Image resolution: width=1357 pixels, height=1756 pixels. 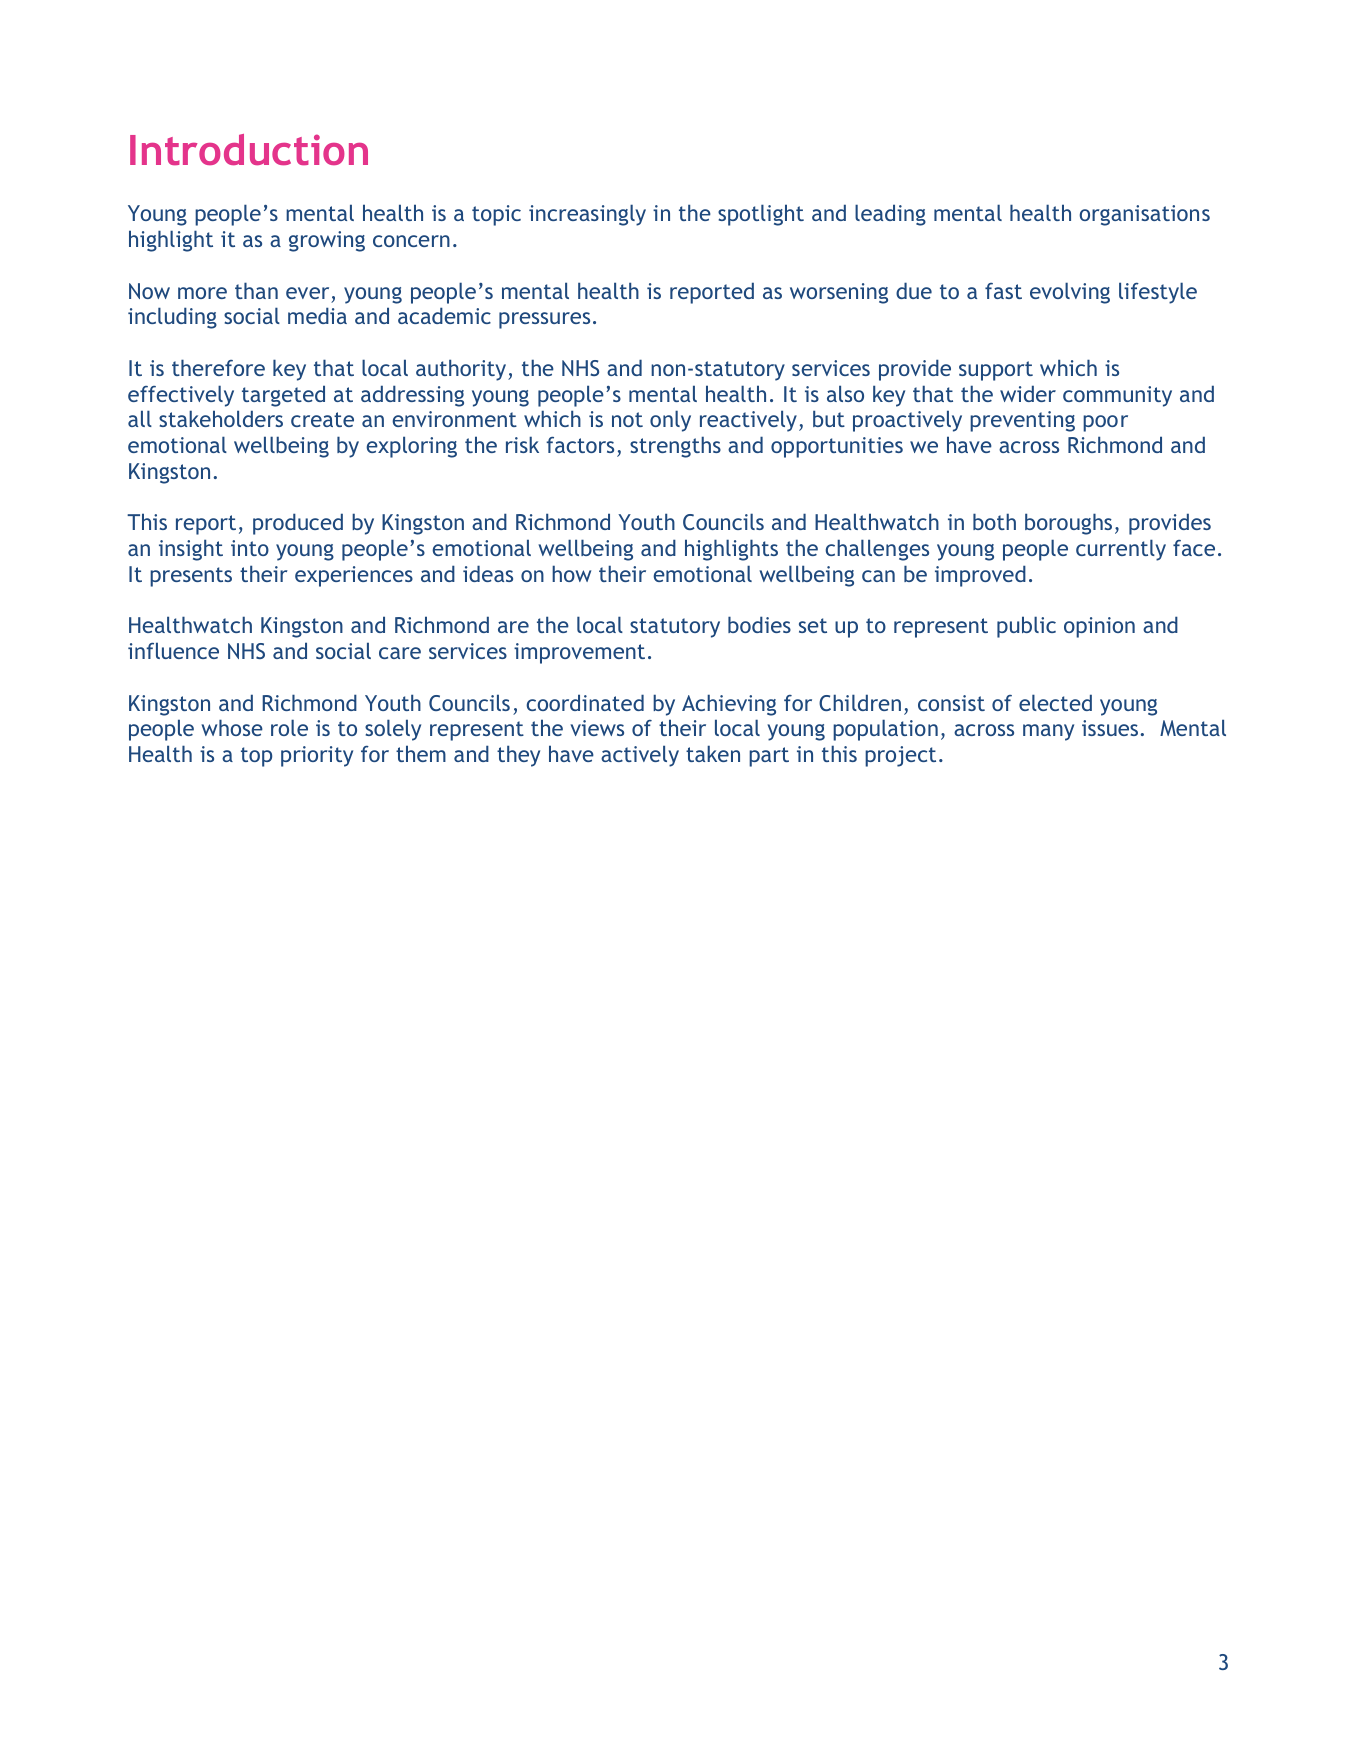 I want to click on support, so click(x=996, y=371).
